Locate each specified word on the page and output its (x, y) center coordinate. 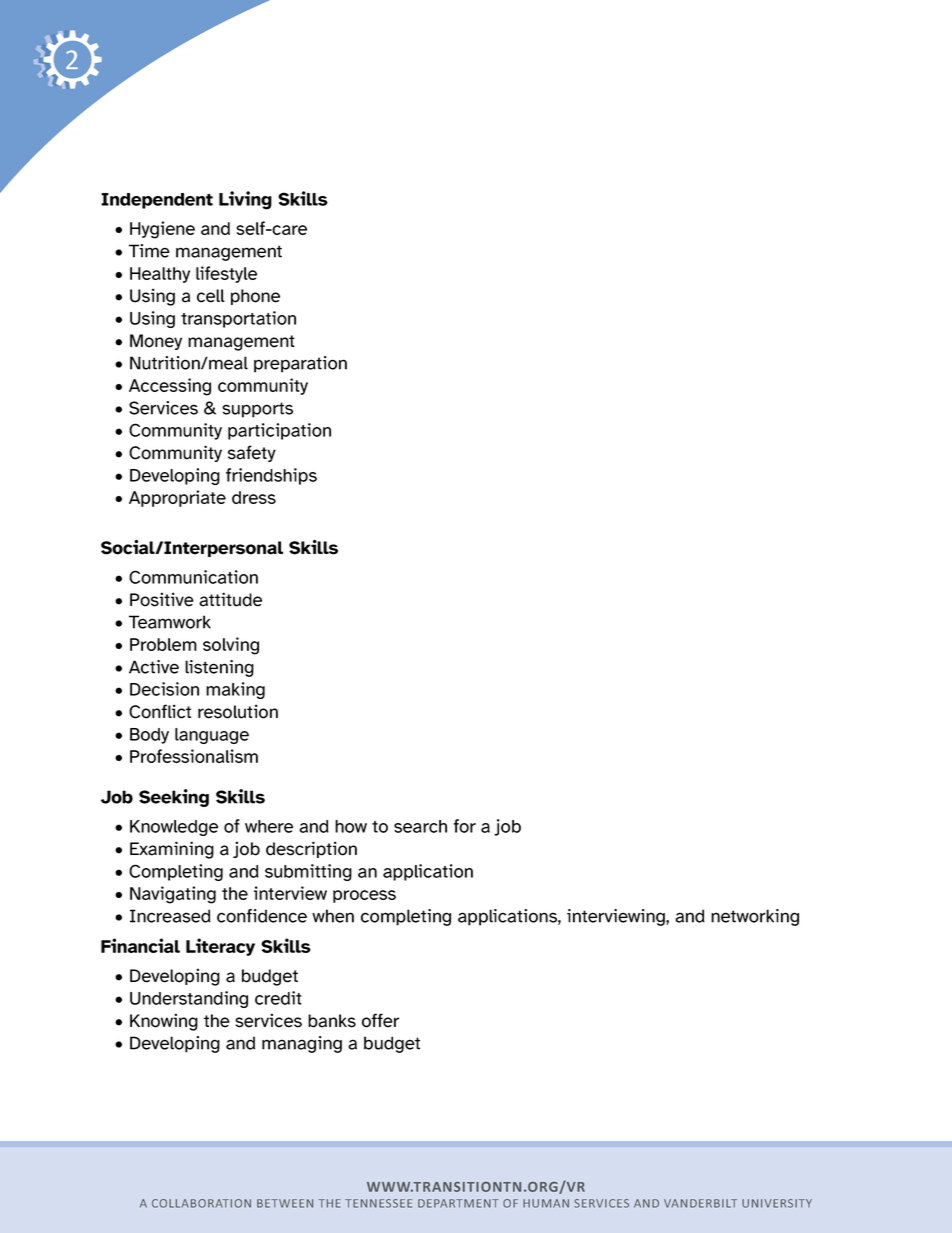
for (464, 826)
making (235, 690)
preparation (300, 364)
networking (755, 917)
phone (255, 297)
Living (245, 200)
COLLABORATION (201, 1203)
